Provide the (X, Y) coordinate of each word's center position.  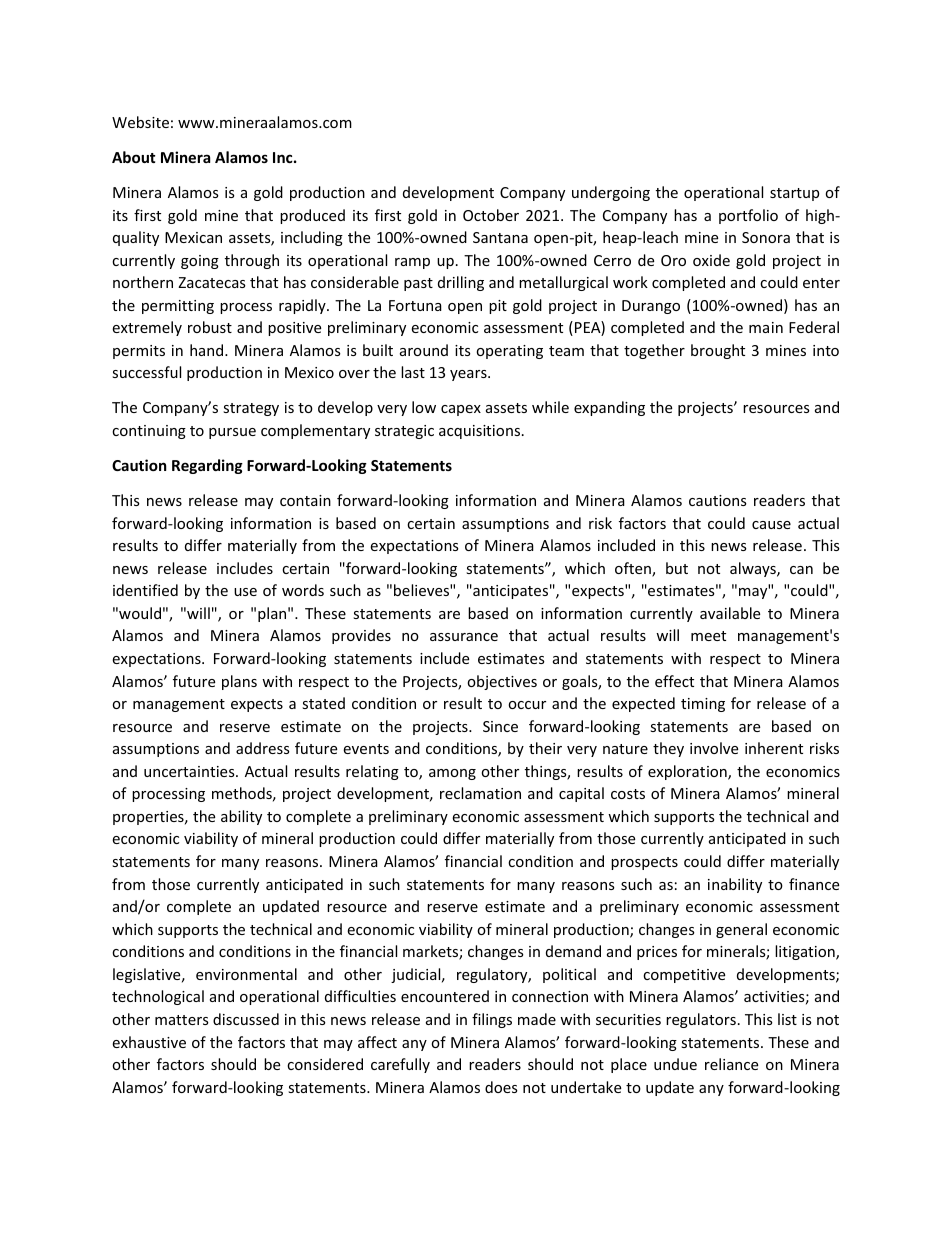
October (491, 215)
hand (208, 350)
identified (145, 590)
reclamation (480, 793)
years (469, 375)
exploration (688, 772)
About (134, 157)
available (730, 613)
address (263, 748)
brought (718, 351)
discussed (246, 1019)
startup (794, 194)
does (501, 1087)
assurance (464, 637)
